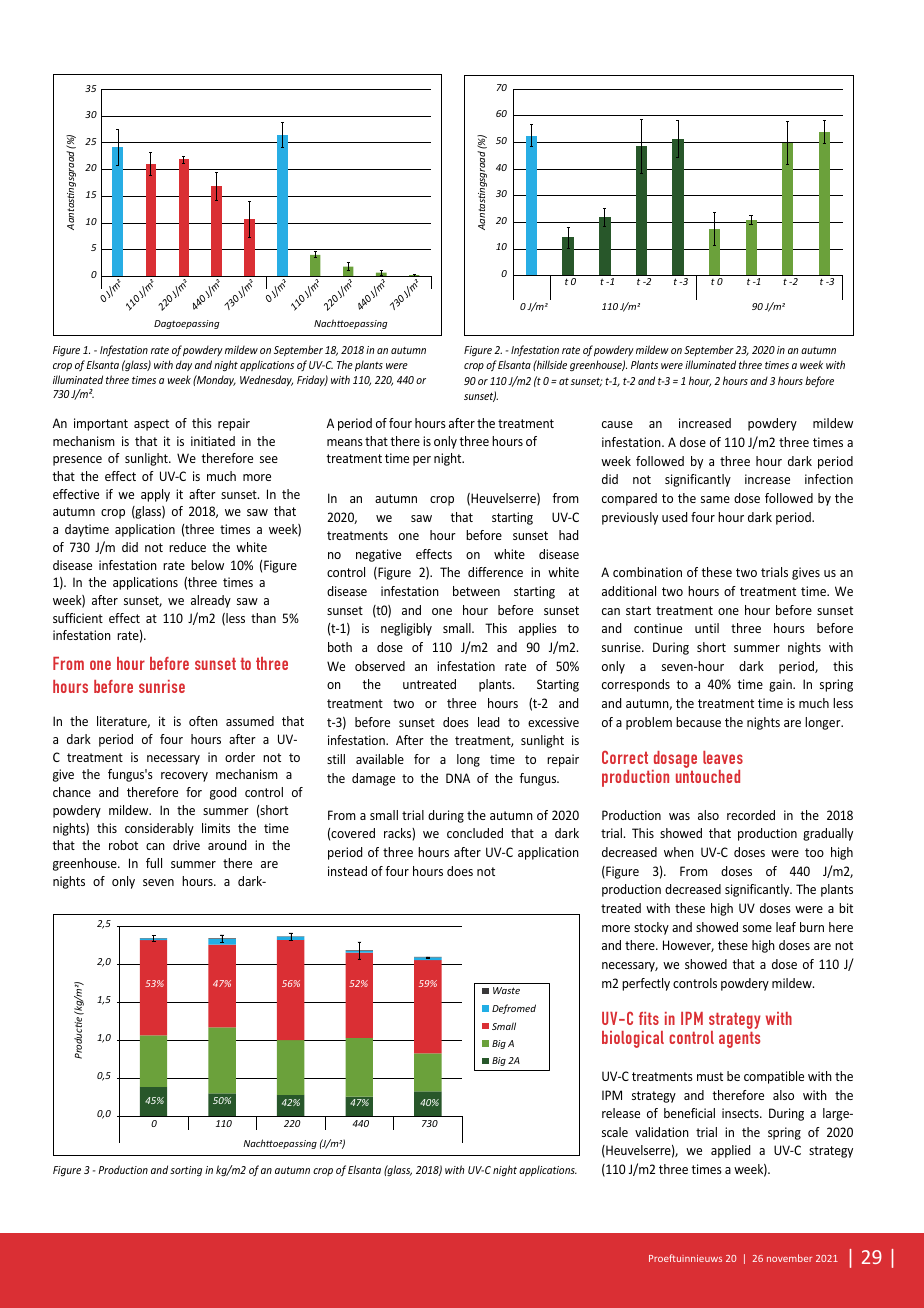  Describe the element at coordinates (781, 685) in the image. I see `gain` at that location.
